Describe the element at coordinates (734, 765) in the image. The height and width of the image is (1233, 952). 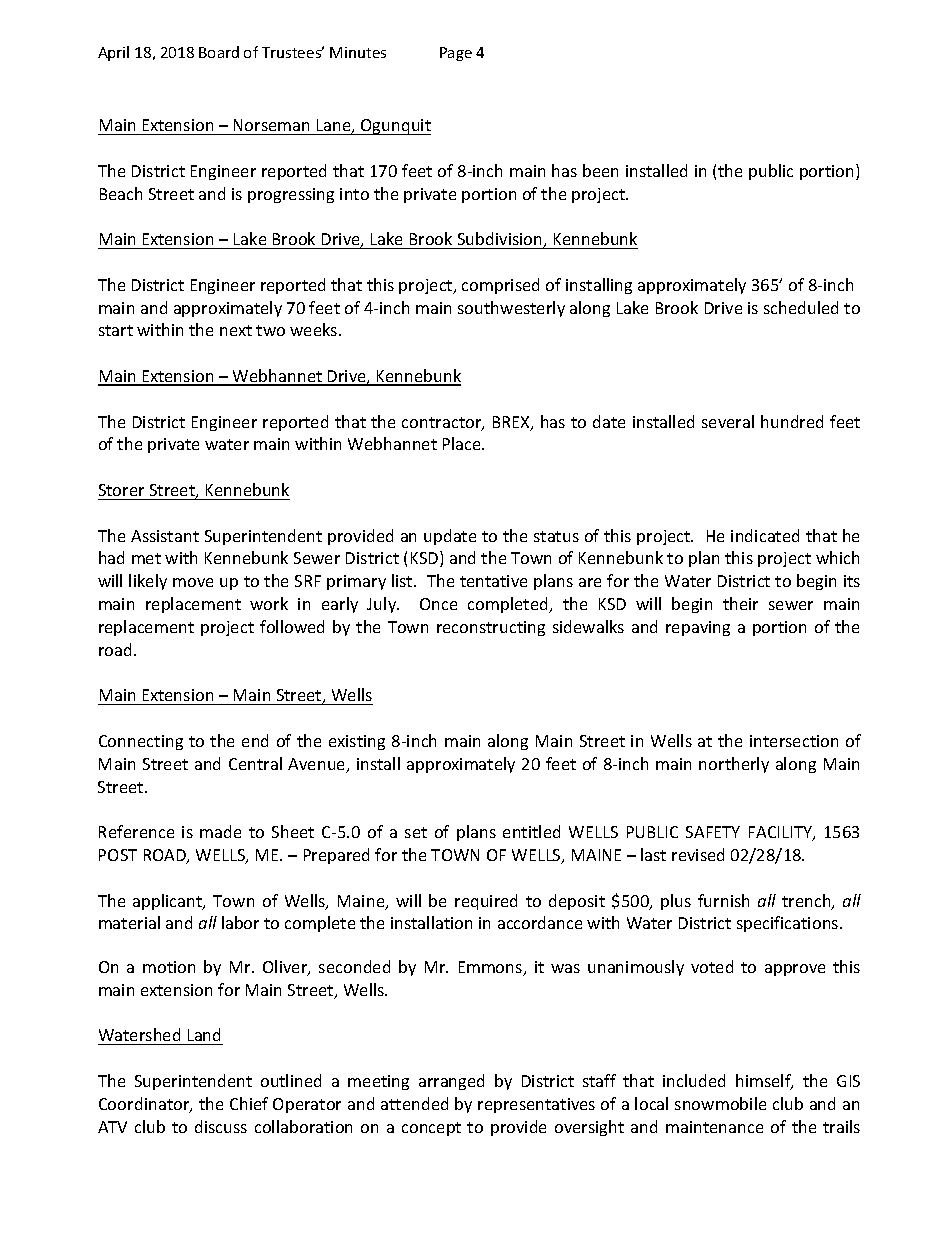
I see `northerly` at that location.
